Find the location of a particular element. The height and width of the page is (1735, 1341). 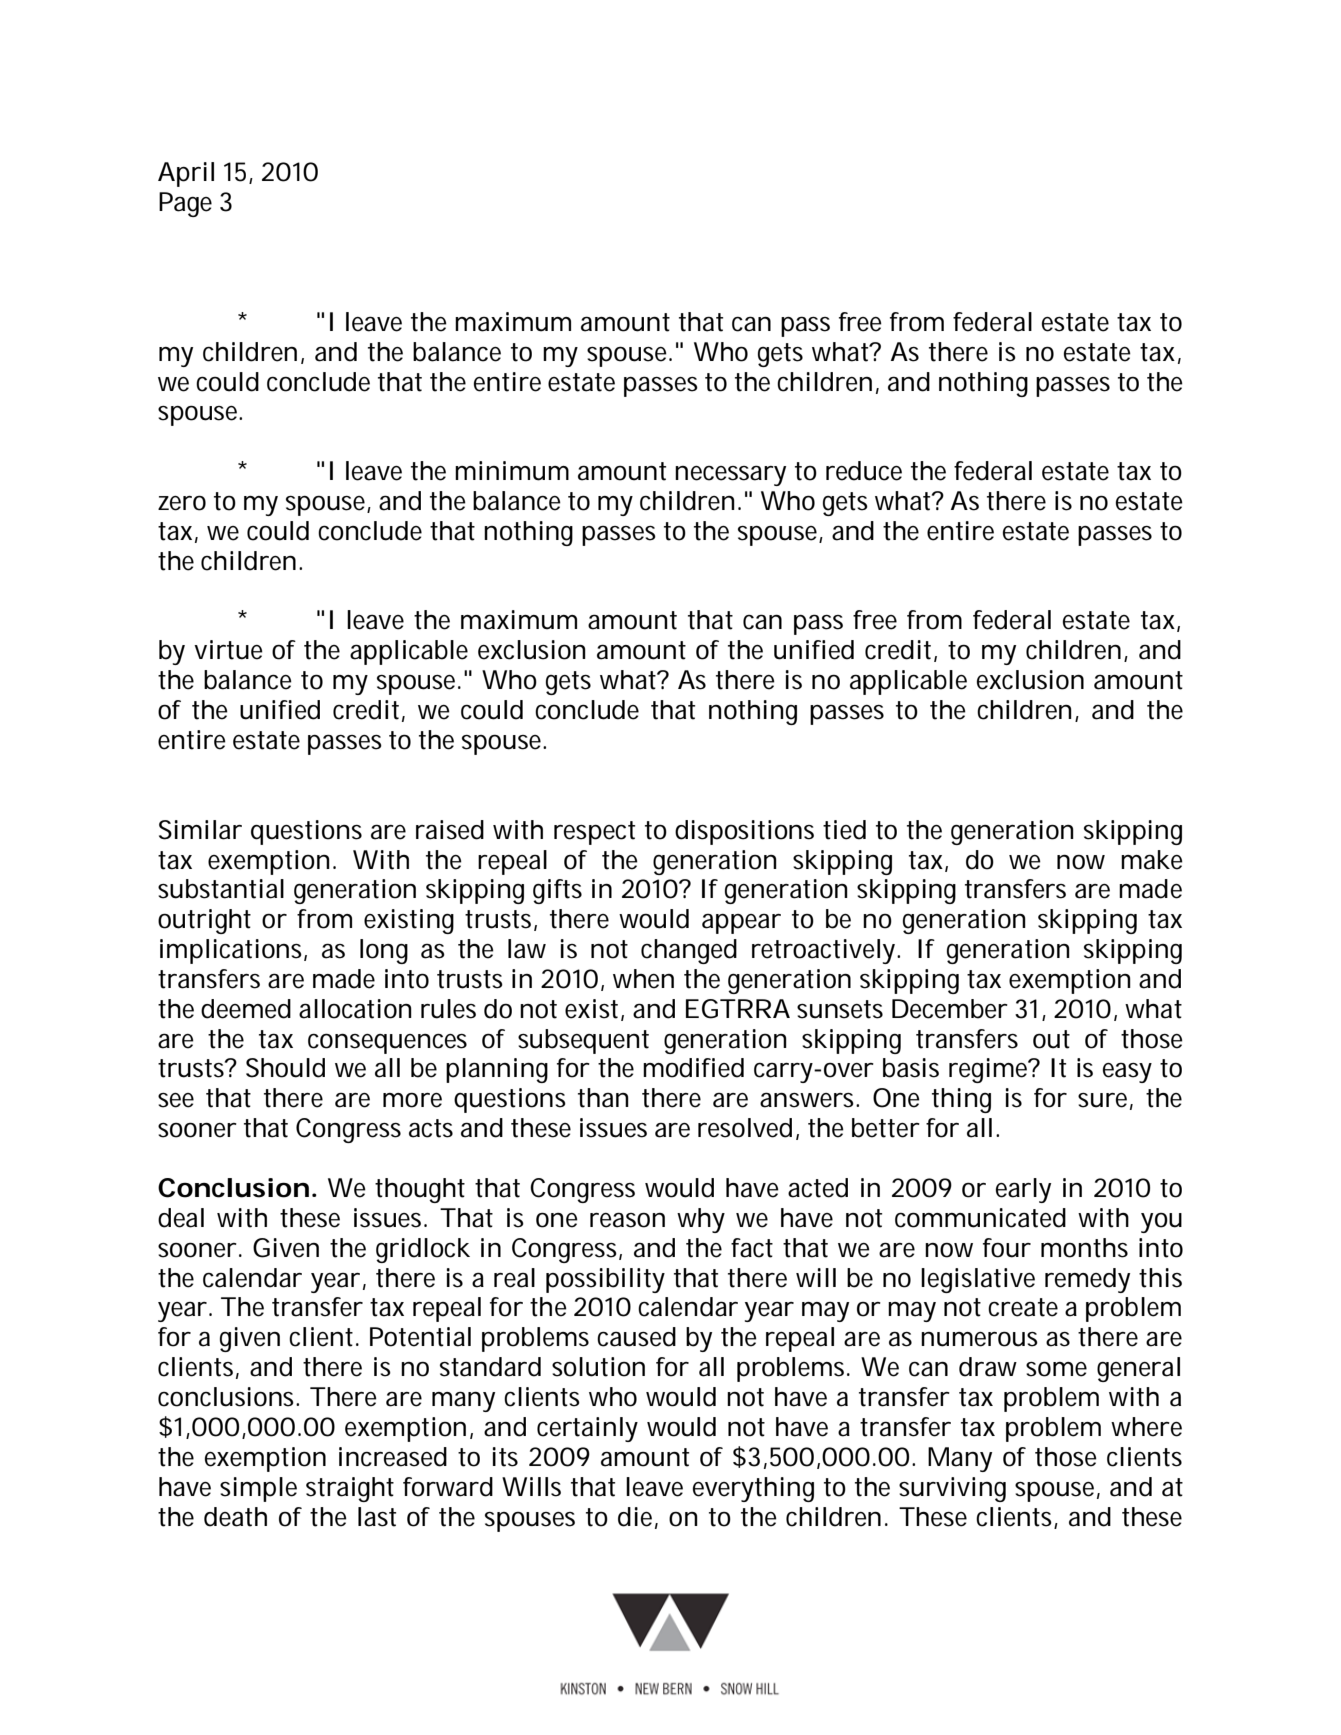

minimum is located at coordinates (512, 471).
